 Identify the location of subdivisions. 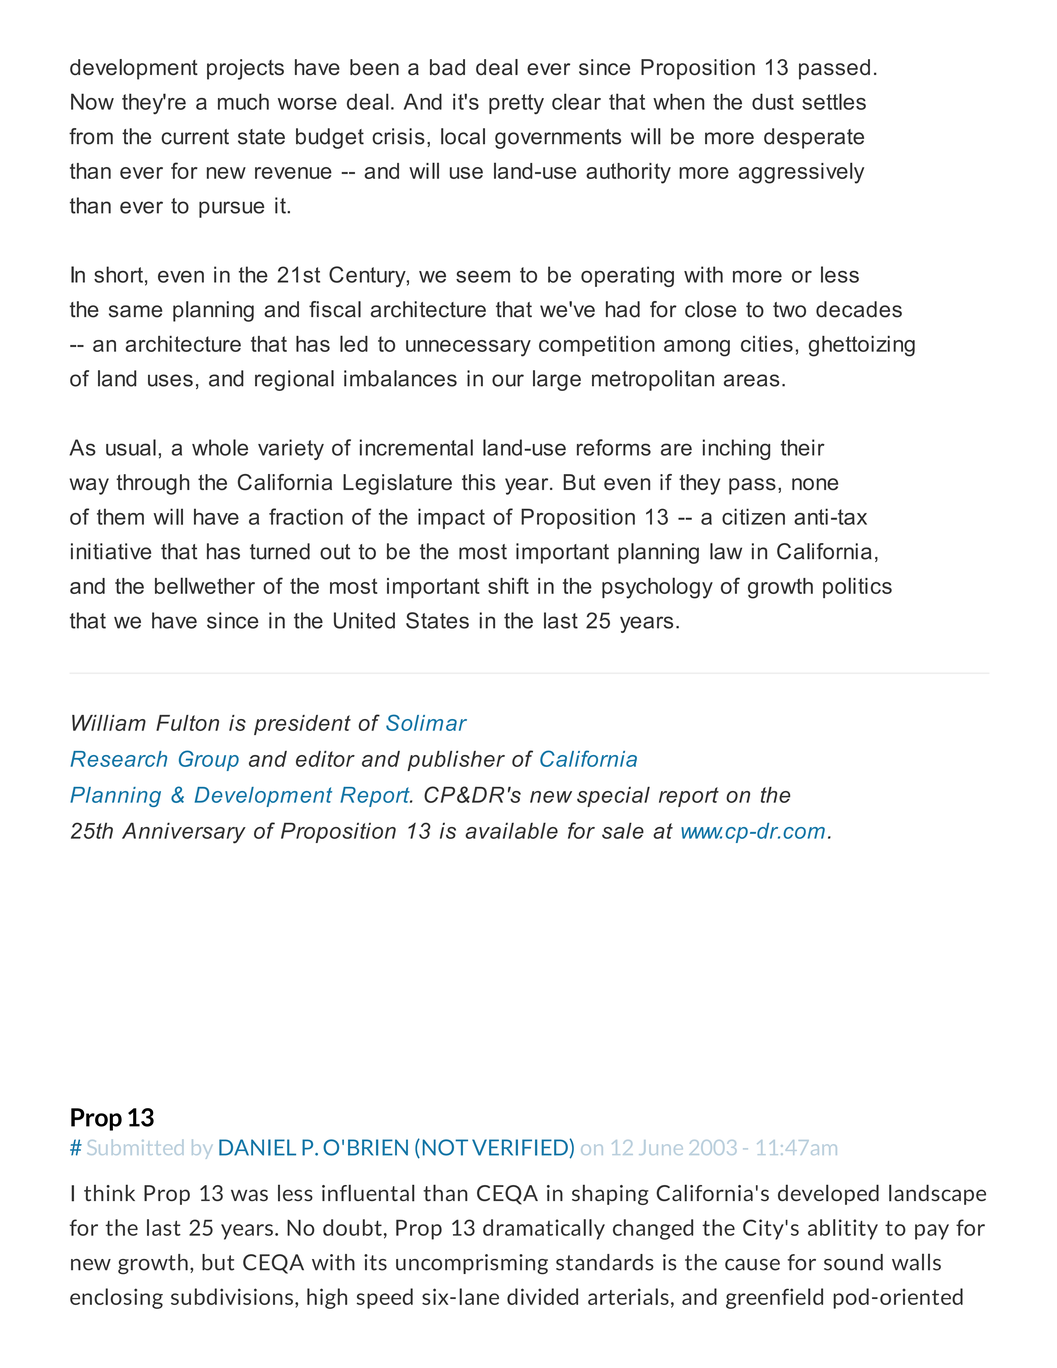
(232, 1296).
